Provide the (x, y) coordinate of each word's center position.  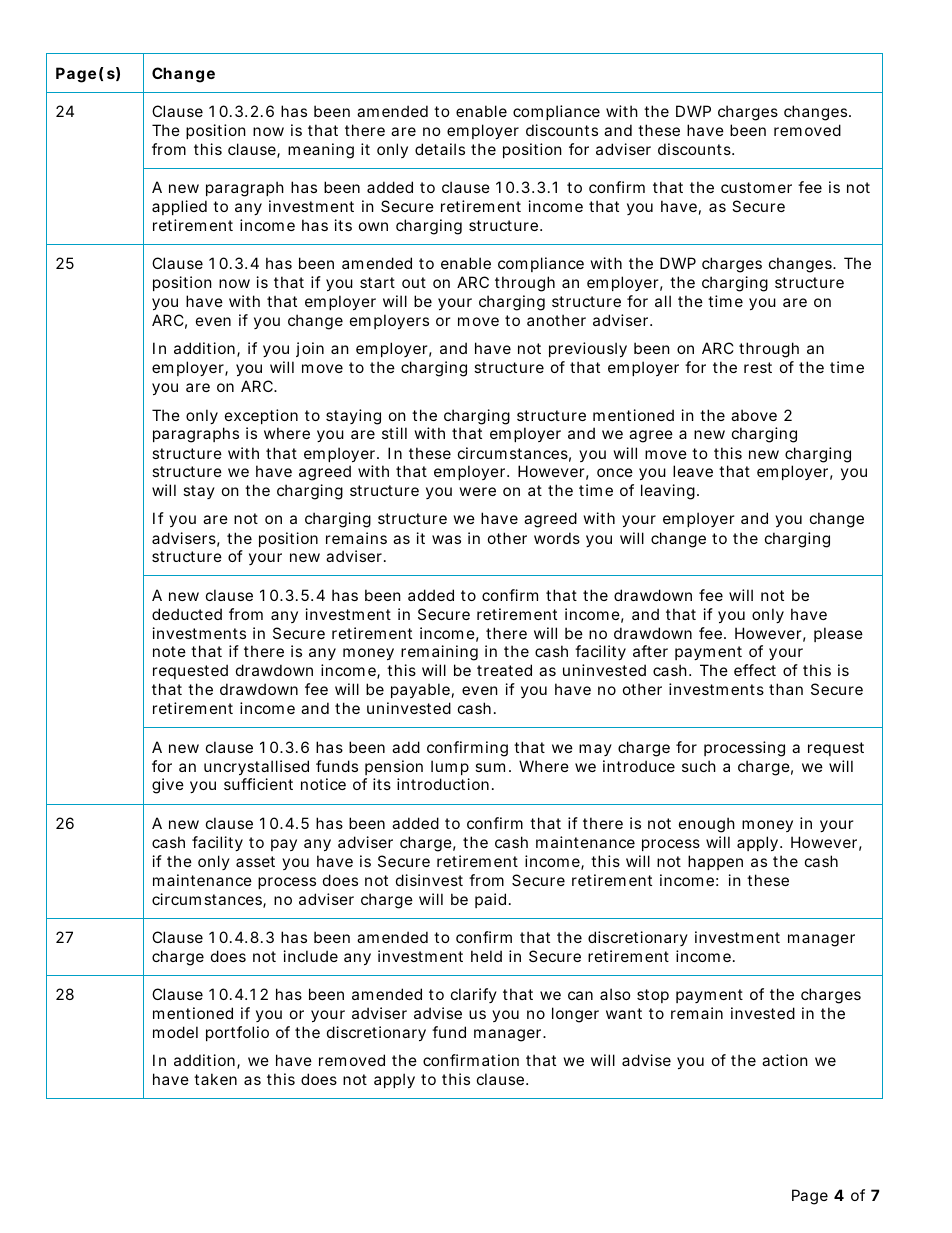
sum (490, 767)
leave (693, 471)
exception (261, 416)
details (440, 149)
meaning (321, 151)
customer (756, 187)
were (478, 491)
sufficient (258, 784)
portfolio (237, 1033)
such (699, 766)
